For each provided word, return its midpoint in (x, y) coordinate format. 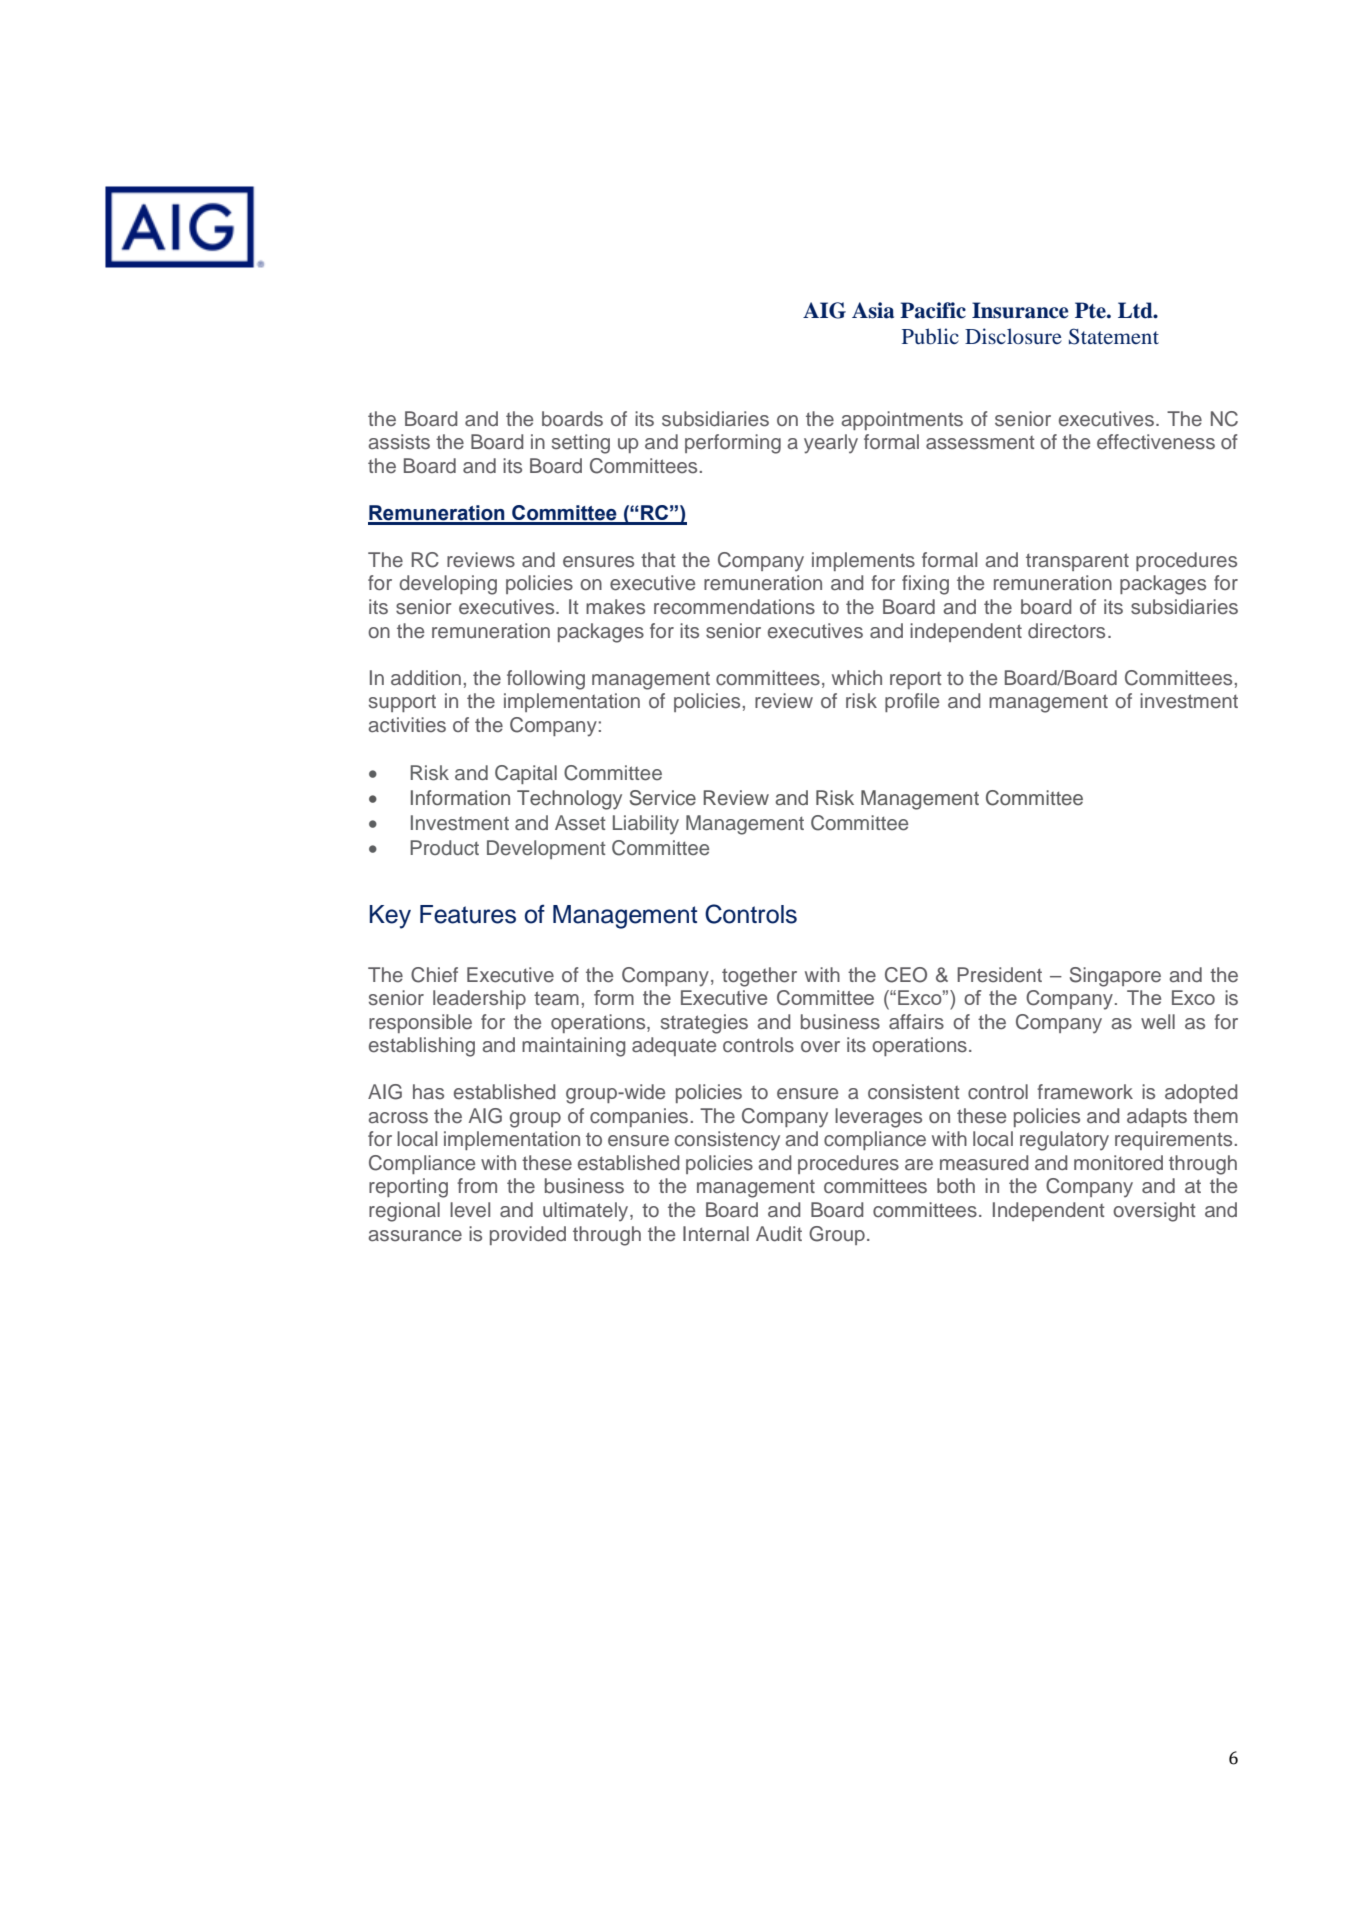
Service (663, 798)
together (759, 977)
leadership (479, 999)
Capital (526, 774)
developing (448, 585)
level (470, 1210)
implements (863, 561)
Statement (1114, 336)
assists (399, 442)
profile (912, 702)
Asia (873, 310)
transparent (1077, 562)
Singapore (1115, 977)
